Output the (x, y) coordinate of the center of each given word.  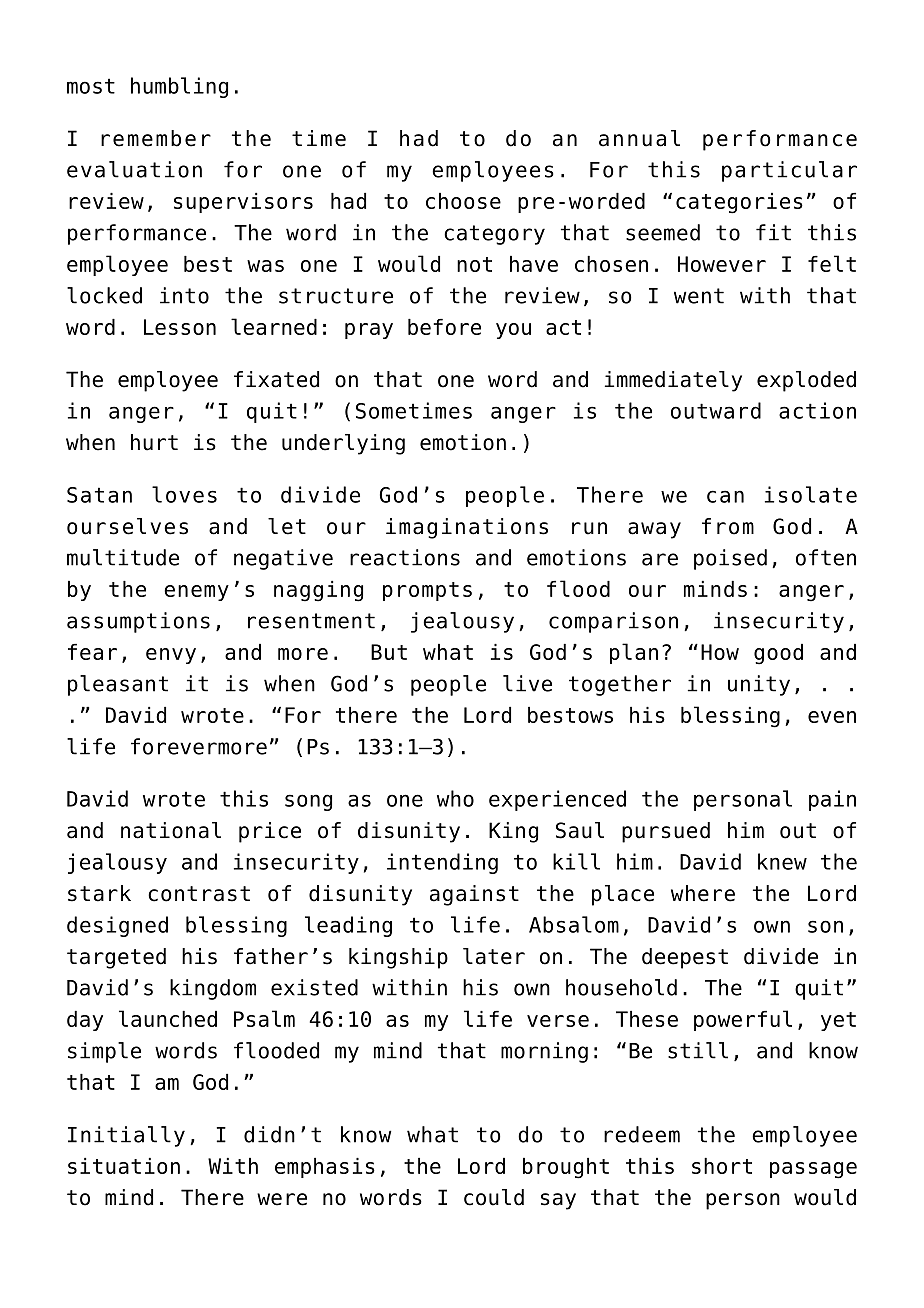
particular (789, 171)
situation (124, 1166)
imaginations (467, 528)
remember (156, 138)
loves (184, 494)
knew (782, 861)
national (171, 830)
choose (463, 201)
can (725, 496)
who (455, 798)
